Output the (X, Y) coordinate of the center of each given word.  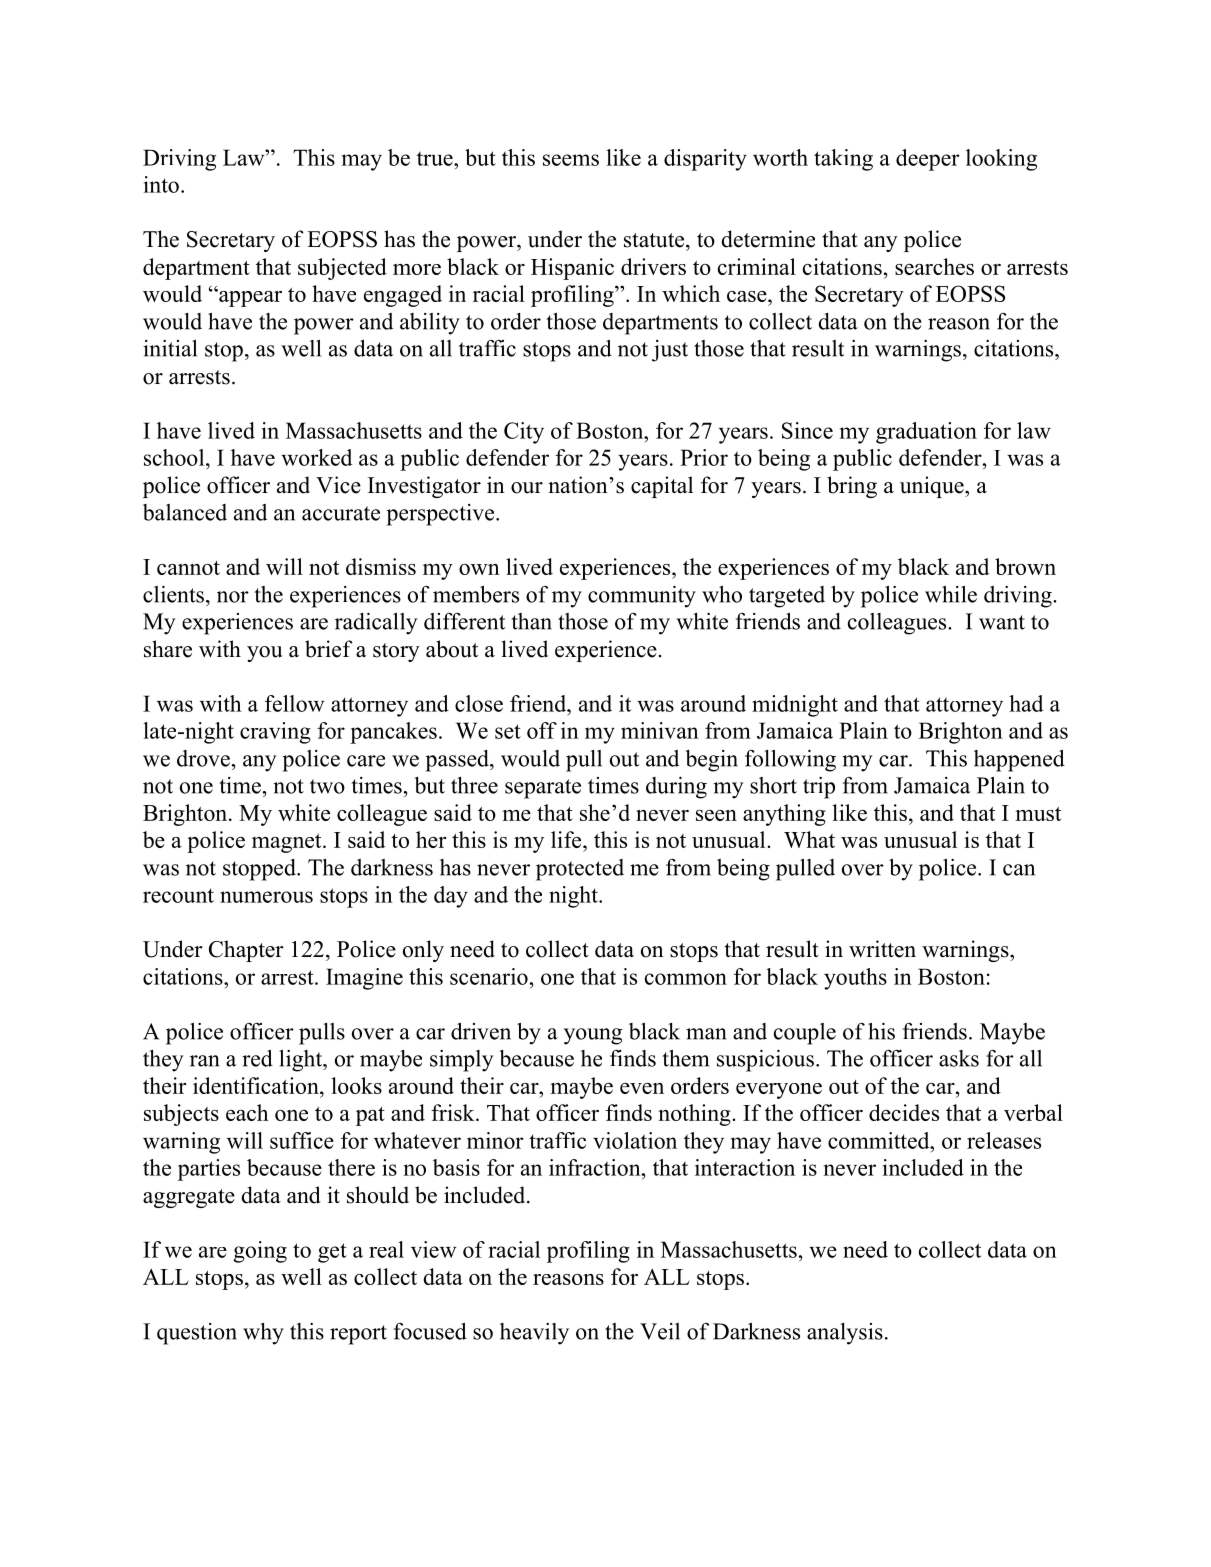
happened (1019, 761)
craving (275, 733)
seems (571, 160)
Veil (660, 1331)
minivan (660, 730)
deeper (928, 160)
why (263, 1334)
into (161, 184)
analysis (845, 1334)
